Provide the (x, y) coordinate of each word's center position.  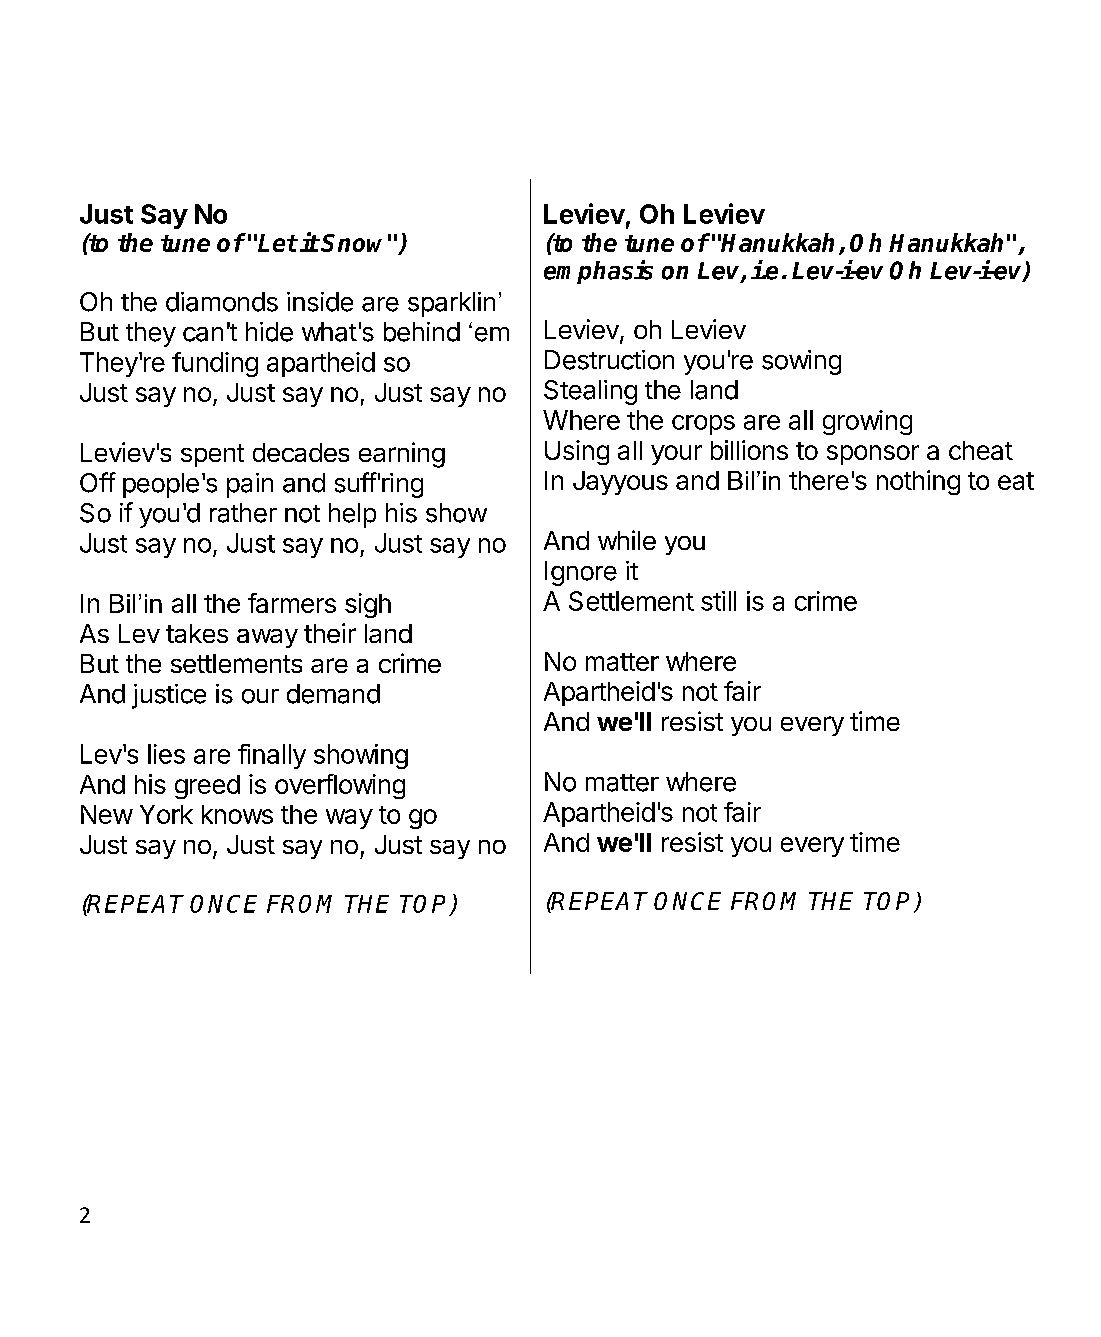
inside (320, 302)
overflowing (340, 786)
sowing (801, 362)
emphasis (598, 272)
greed (207, 787)
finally (272, 756)
